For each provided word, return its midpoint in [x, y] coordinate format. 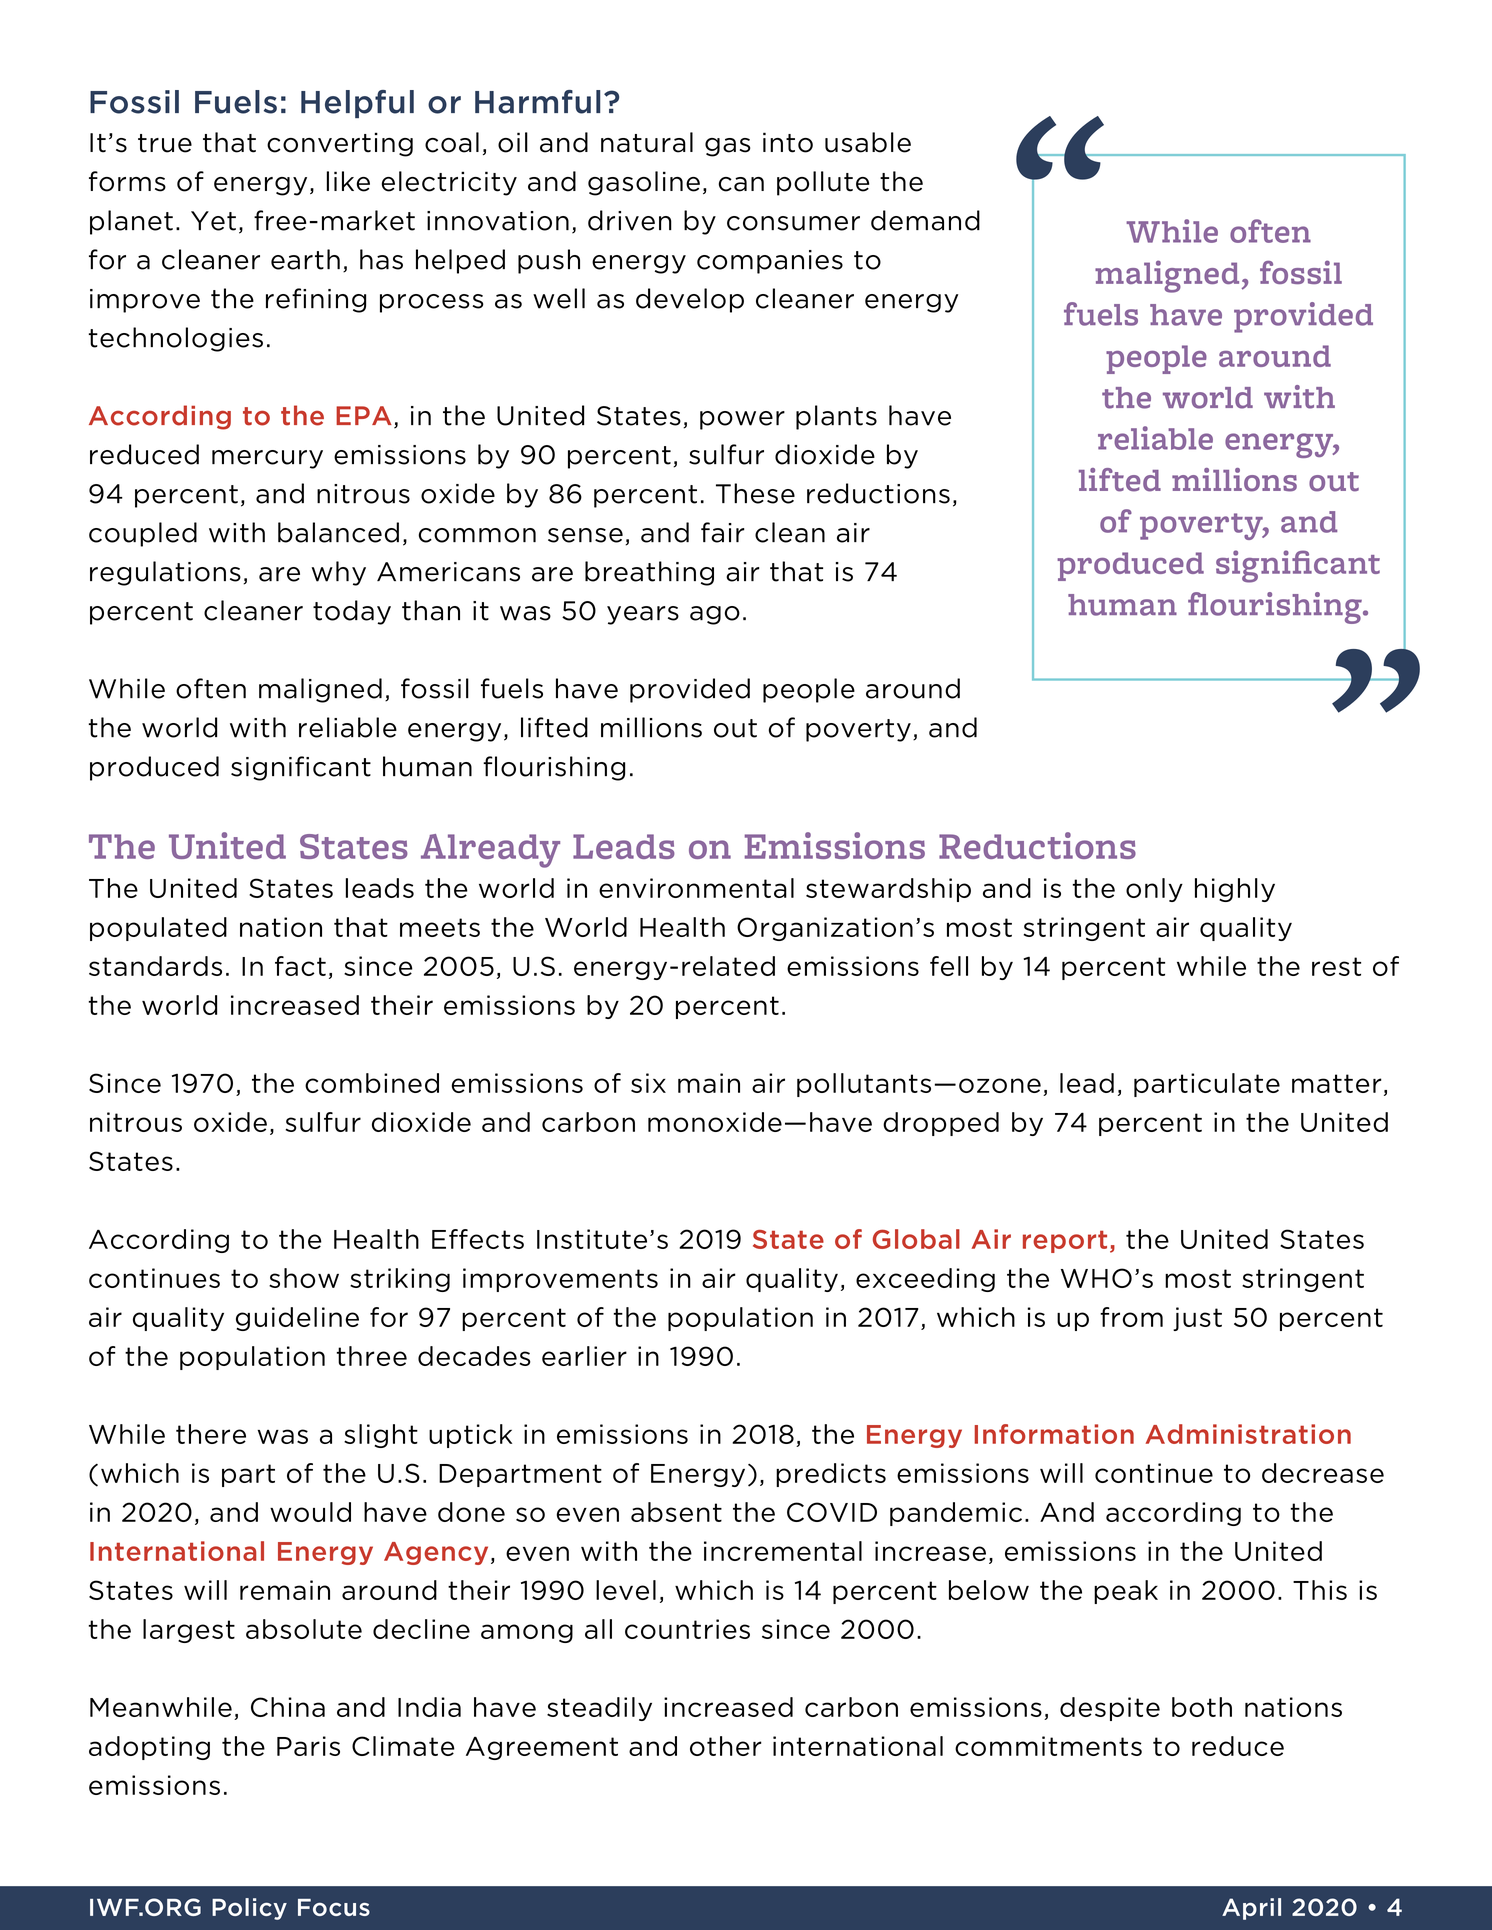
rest [1336, 966]
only [1154, 890]
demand [925, 220]
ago [715, 615]
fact [300, 966]
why [339, 573]
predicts [831, 1475]
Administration [1248, 1434]
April [1251, 1909]
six [648, 1083]
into [788, 142]
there [211, 1434]
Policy [249, 1909]
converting [340, 144]
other [726, 1746]
